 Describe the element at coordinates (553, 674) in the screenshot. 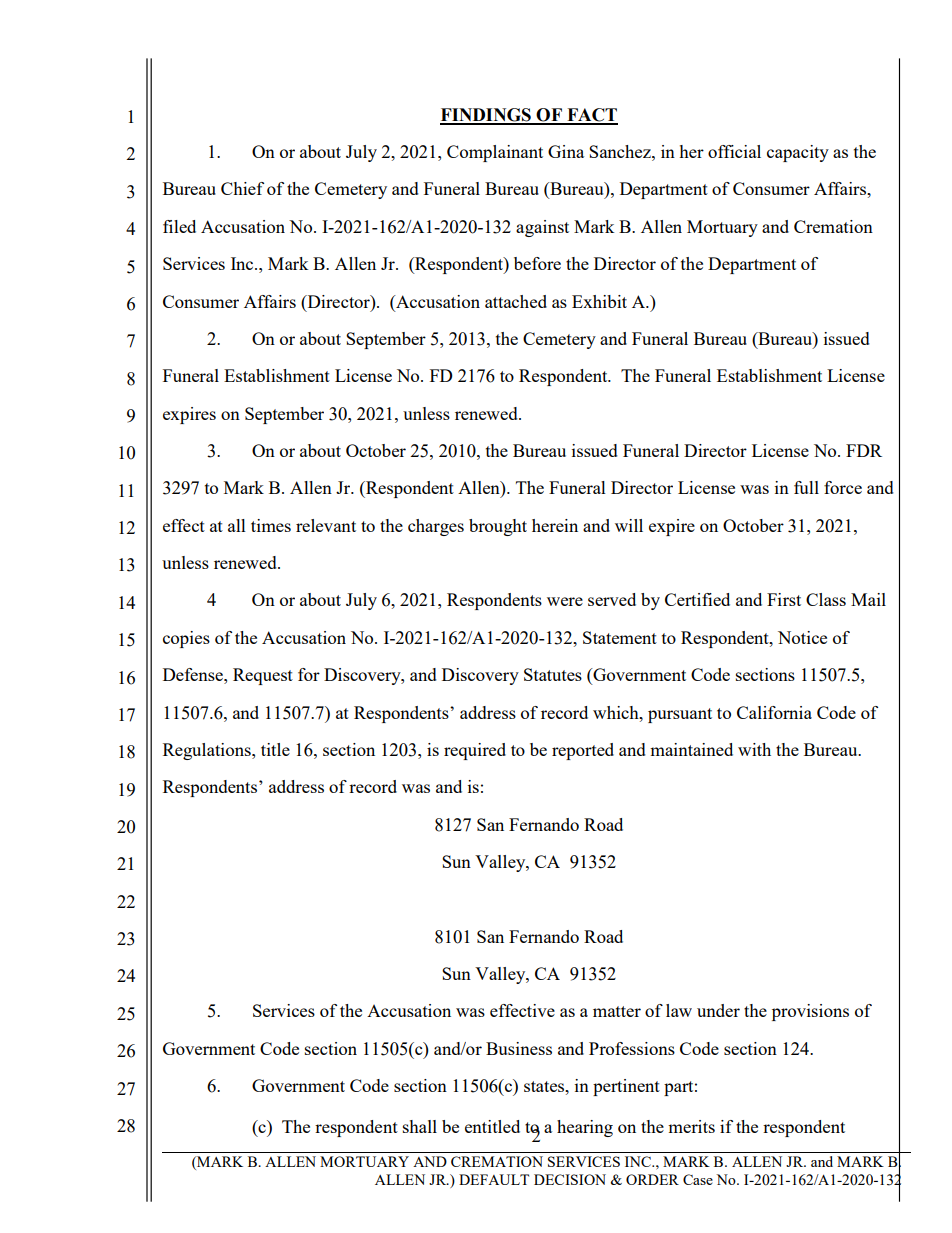

I see `Statutes` at that location.
